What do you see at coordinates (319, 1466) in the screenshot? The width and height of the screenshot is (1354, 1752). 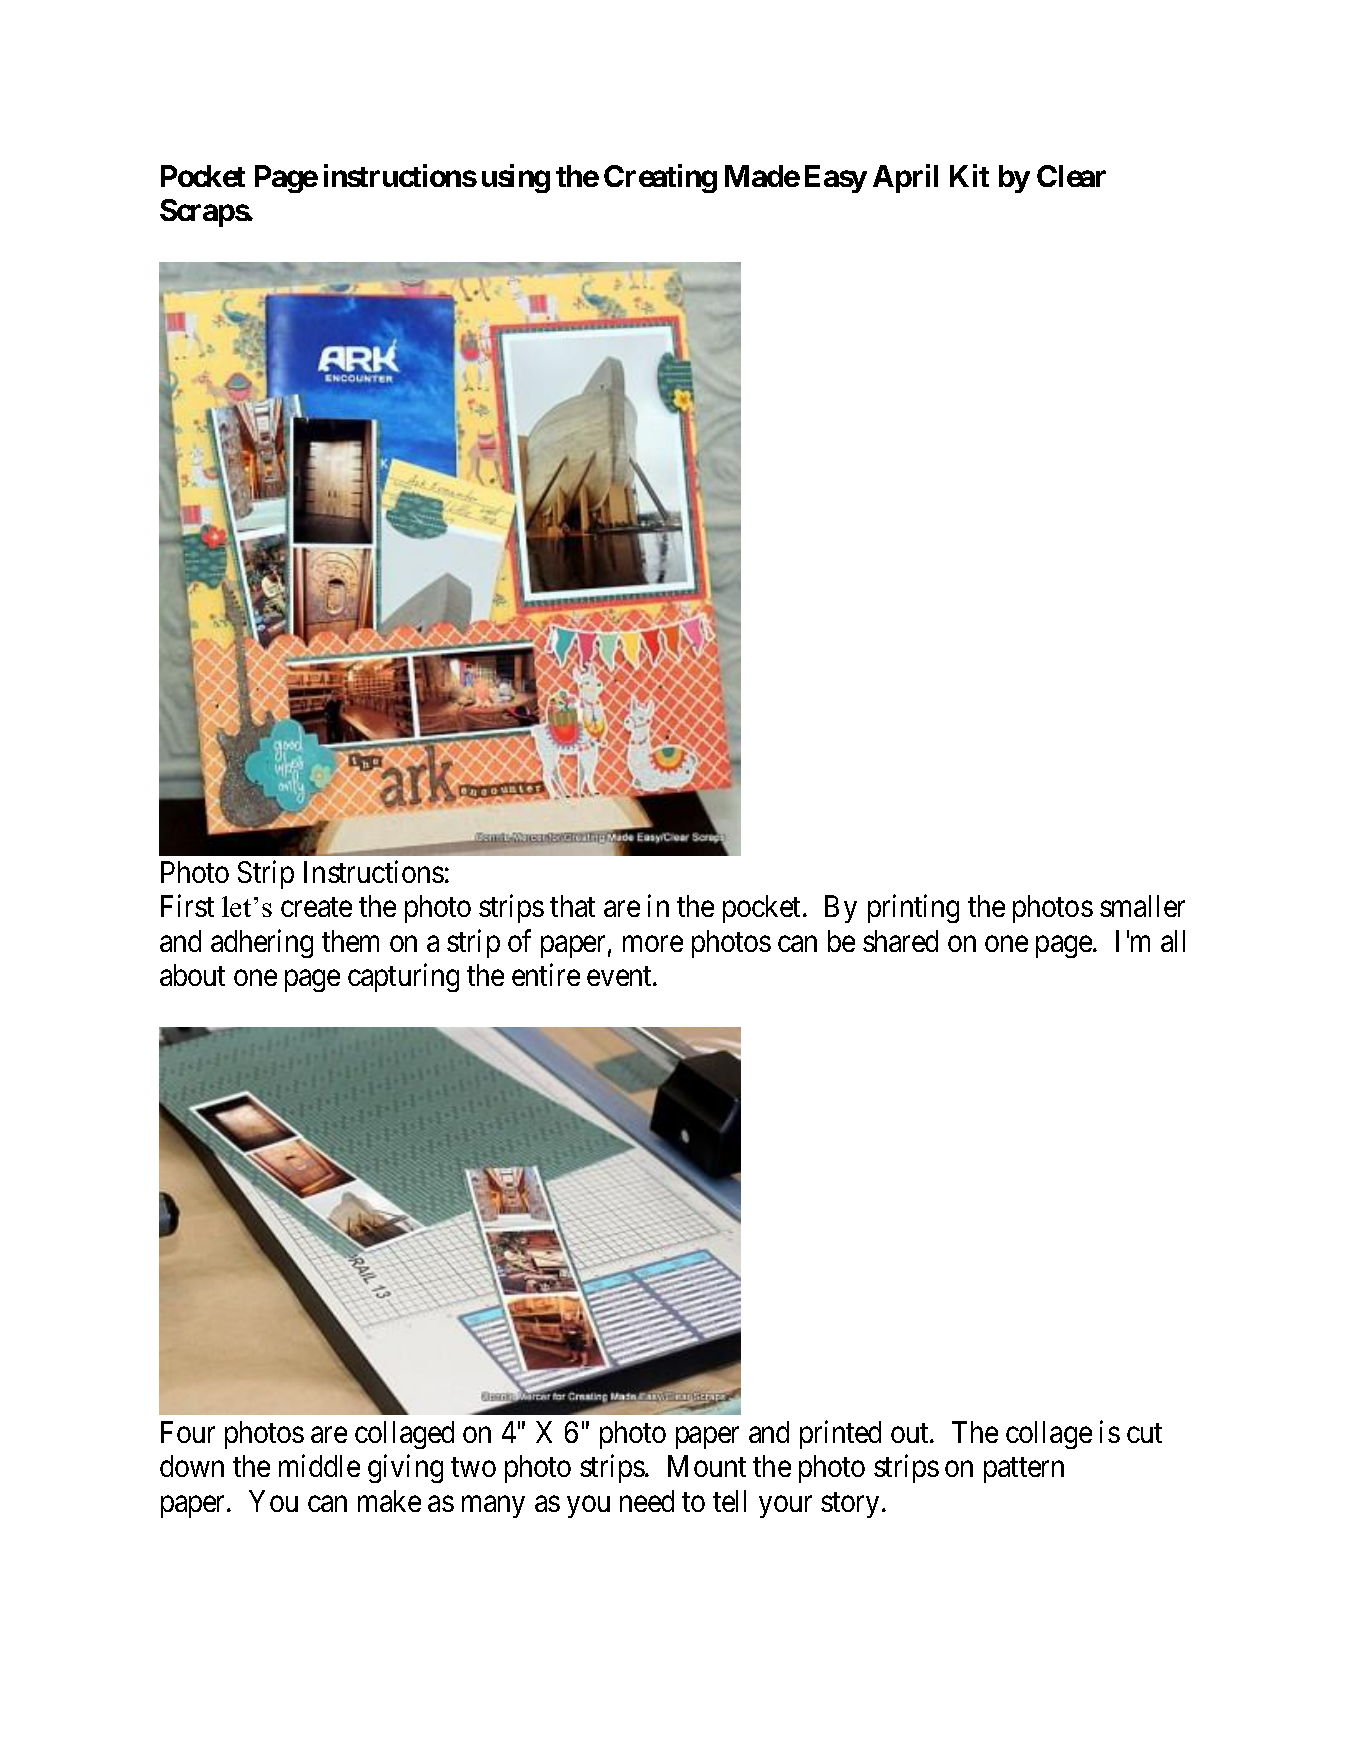 I see `middle` at bounding box center [319, 1466].
